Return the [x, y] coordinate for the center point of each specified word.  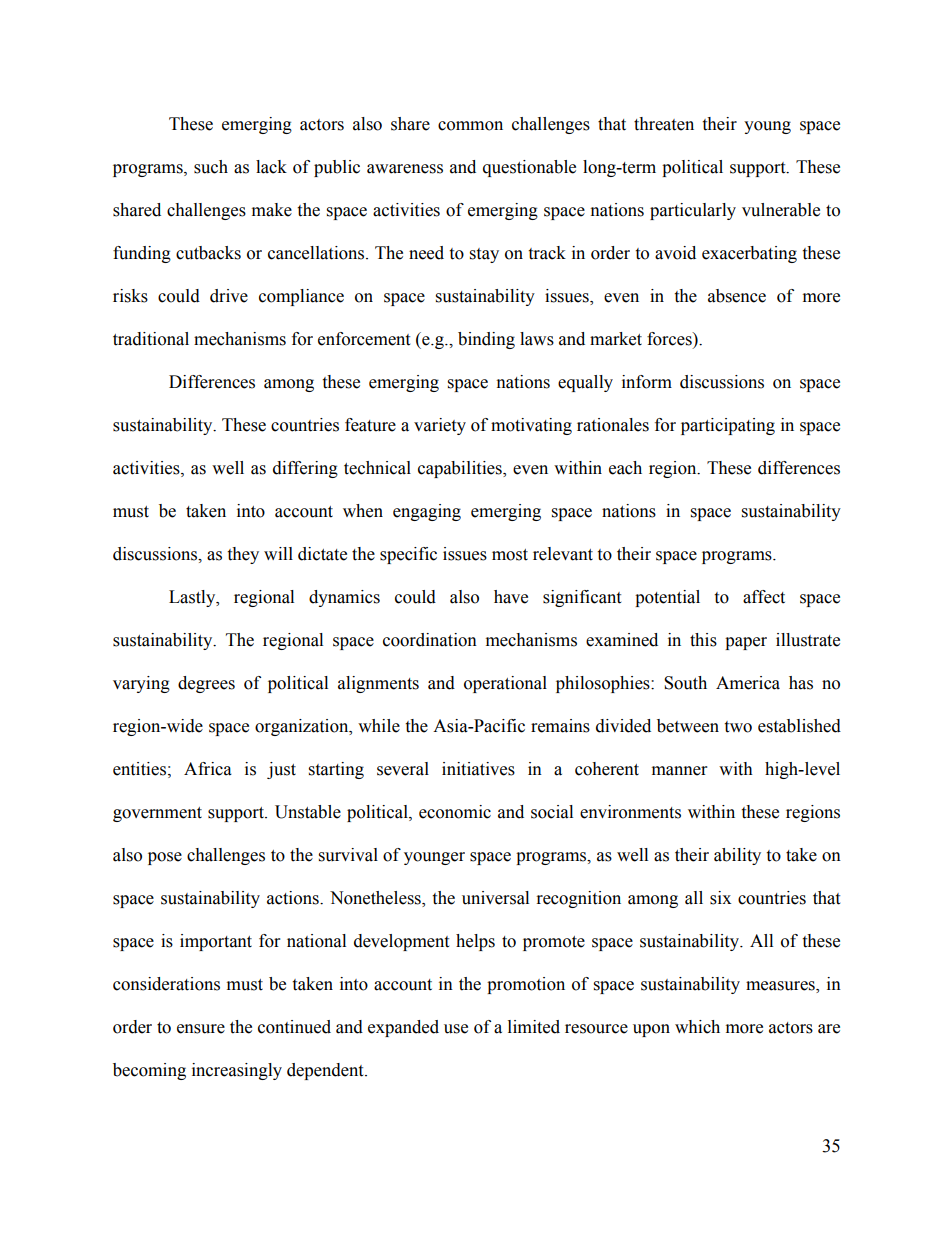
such [211, 167]
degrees [206, 684]
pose [165, 858]
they [243, 555]
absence [737, 296]
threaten [664, 124]
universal [495, 898]
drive [229, 296]
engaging [427, 512]
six [720, 898]
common [470, 126]
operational [505, 684]
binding [486, 340]
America [748, 683]
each [625, 468]
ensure [201, 1029]
